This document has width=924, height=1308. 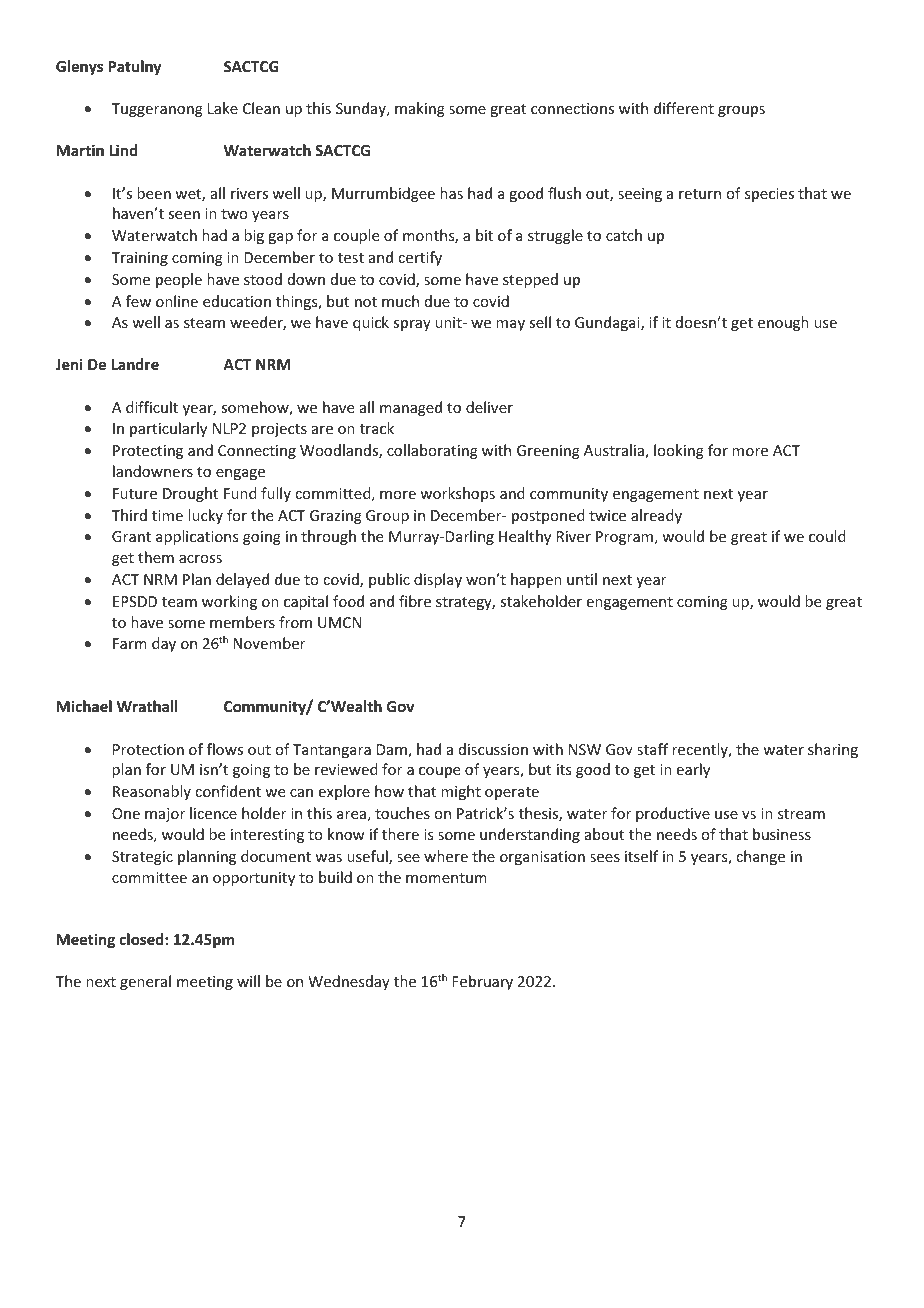 I want to click on Lind, so click(x=123, y=150).
